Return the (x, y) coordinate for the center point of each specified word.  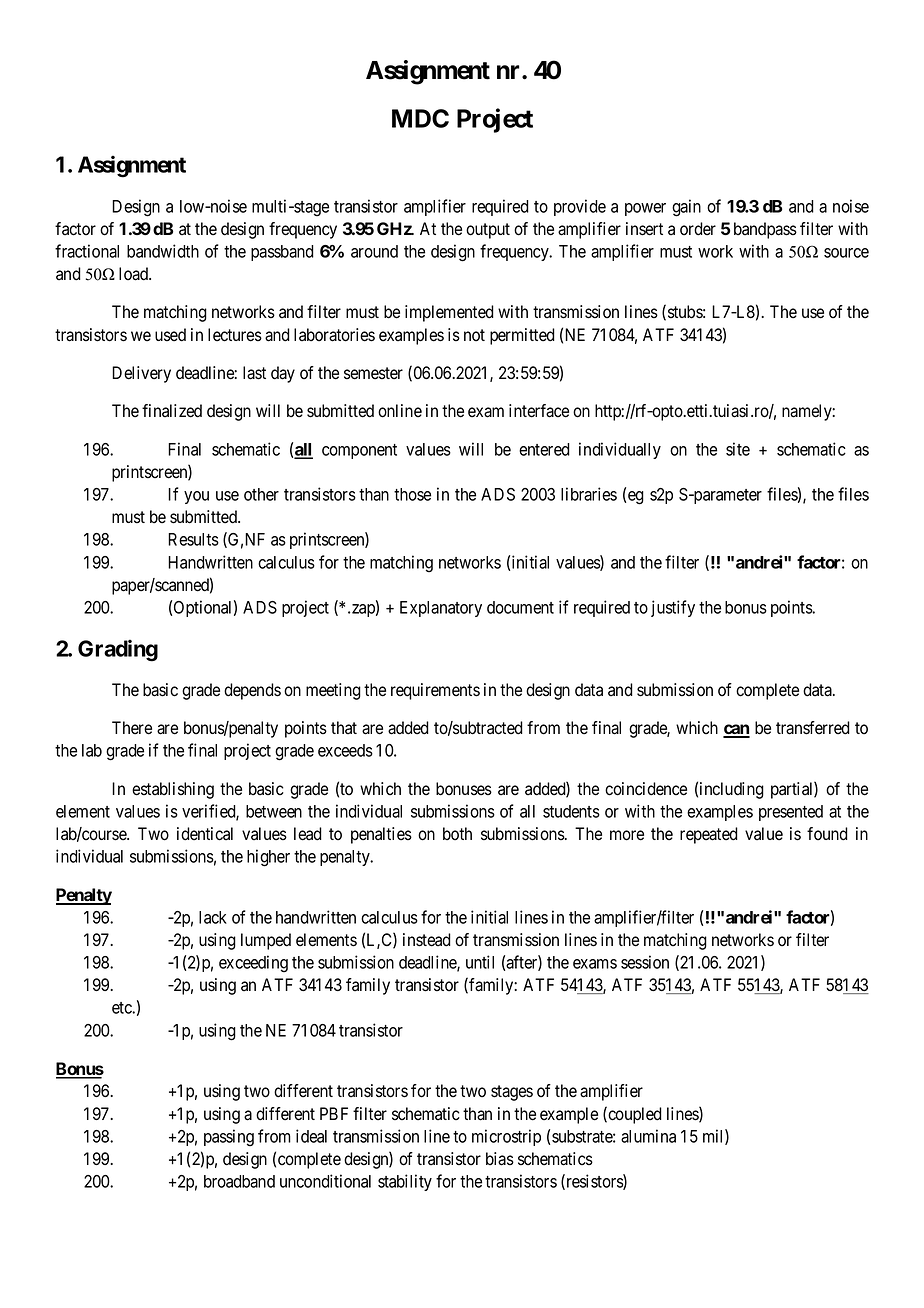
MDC (420, 118)
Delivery (141, 374)
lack (213, 917)
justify (673, 608)
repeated (709, 835)
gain (686, 208)
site (738, 449)
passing (229, 1137)
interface (539, 411)
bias (500, 1159)
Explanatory (441, 609)
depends (252, 691)
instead (427, 940)
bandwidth (163, 251)
